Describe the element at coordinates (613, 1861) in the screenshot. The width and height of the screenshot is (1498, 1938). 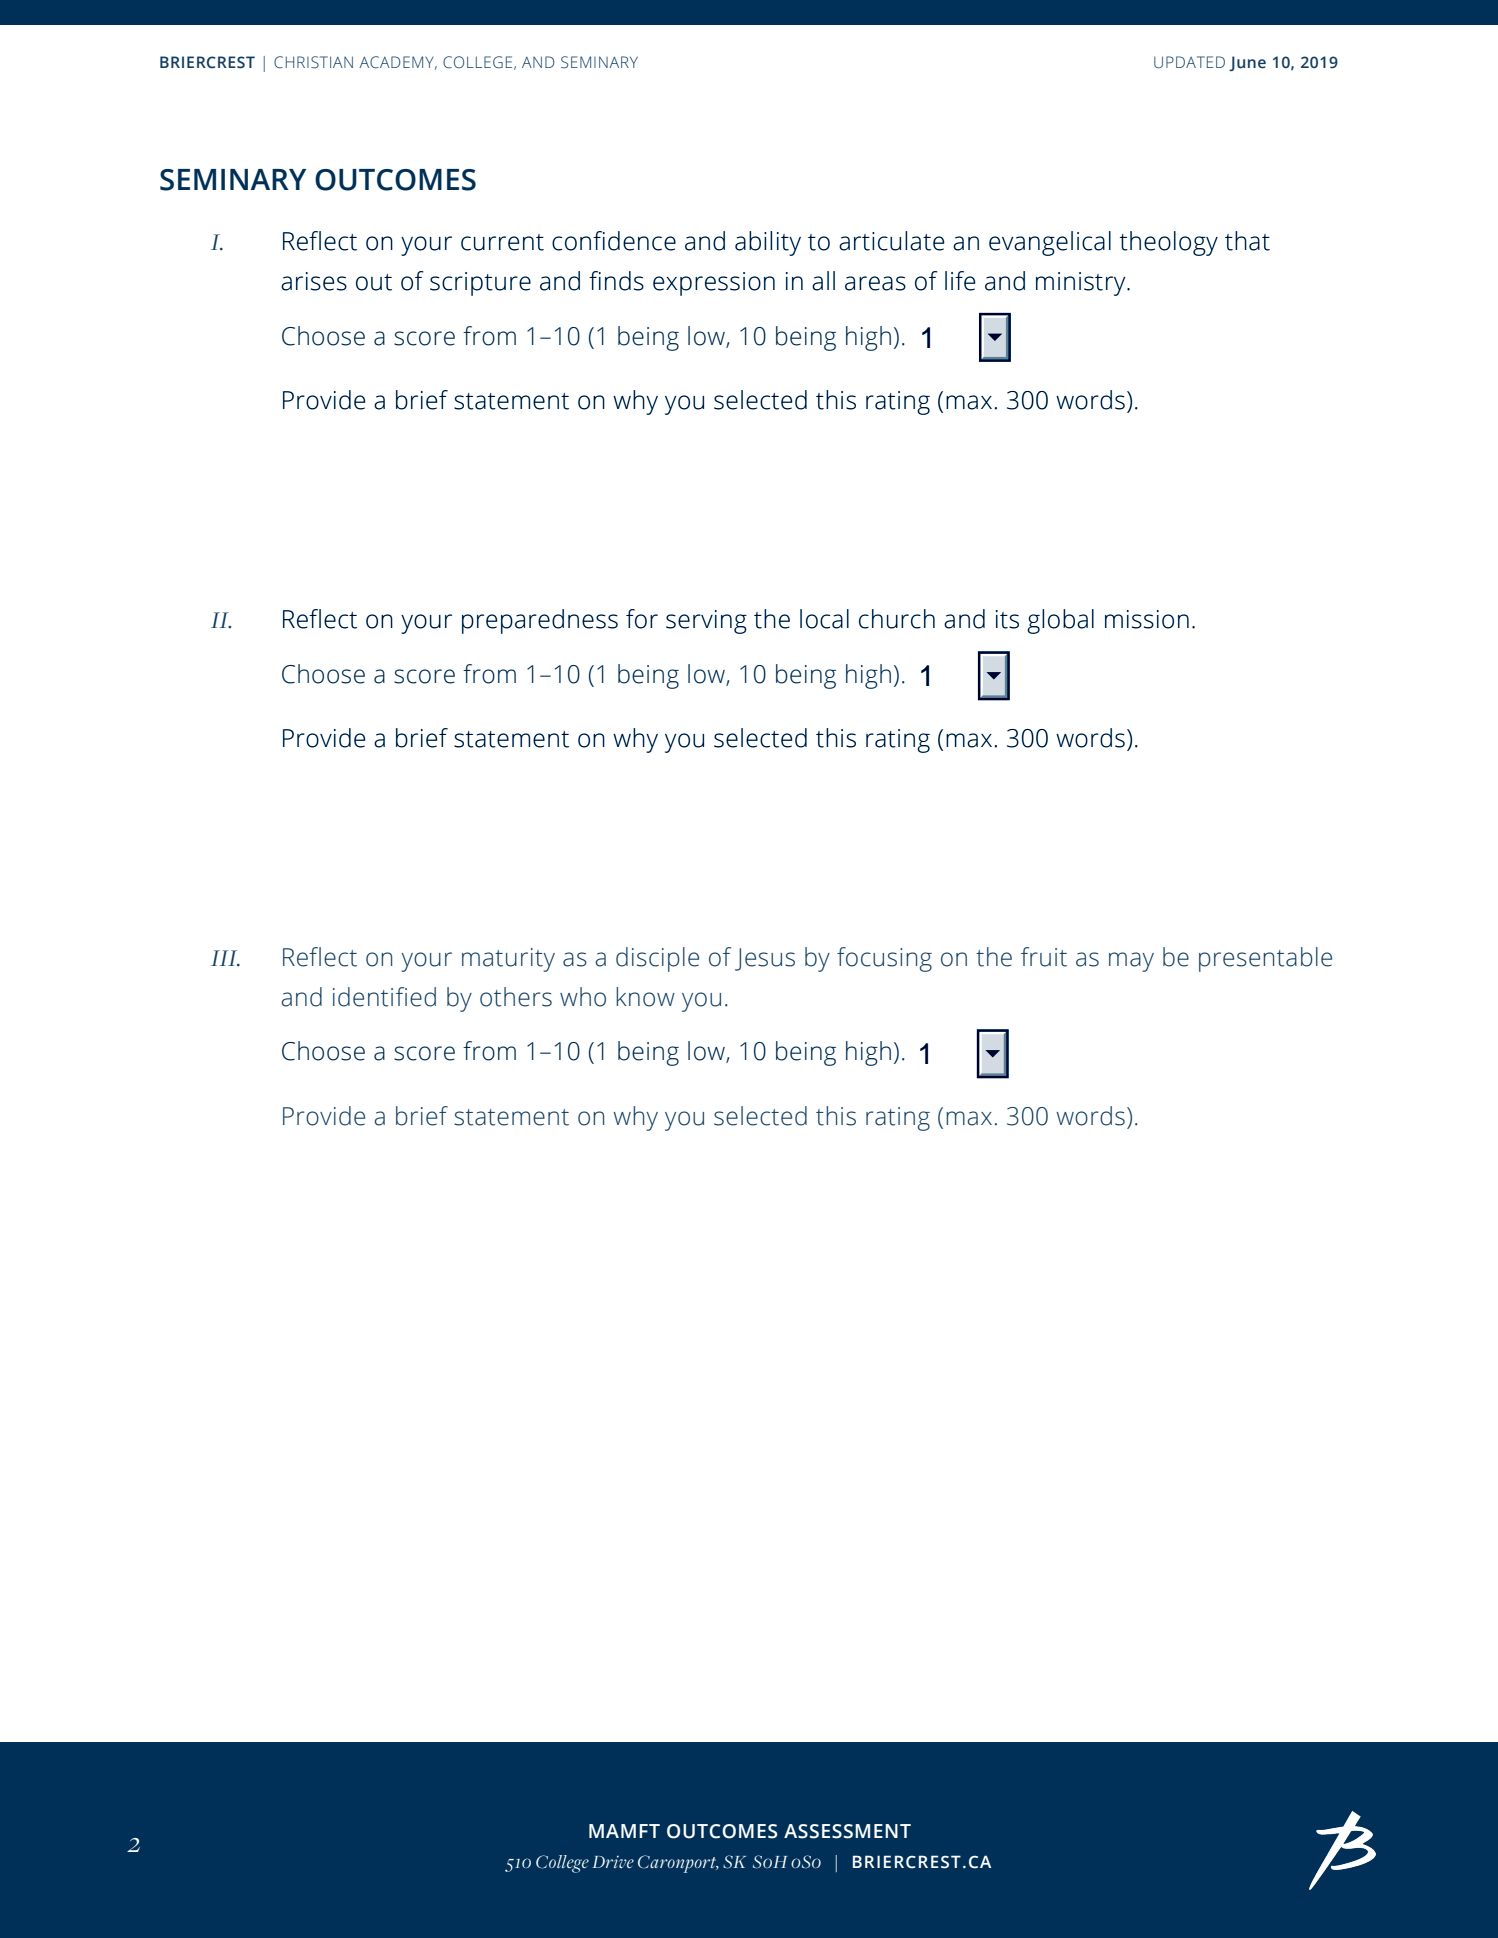
I see `Drive` at that location.
